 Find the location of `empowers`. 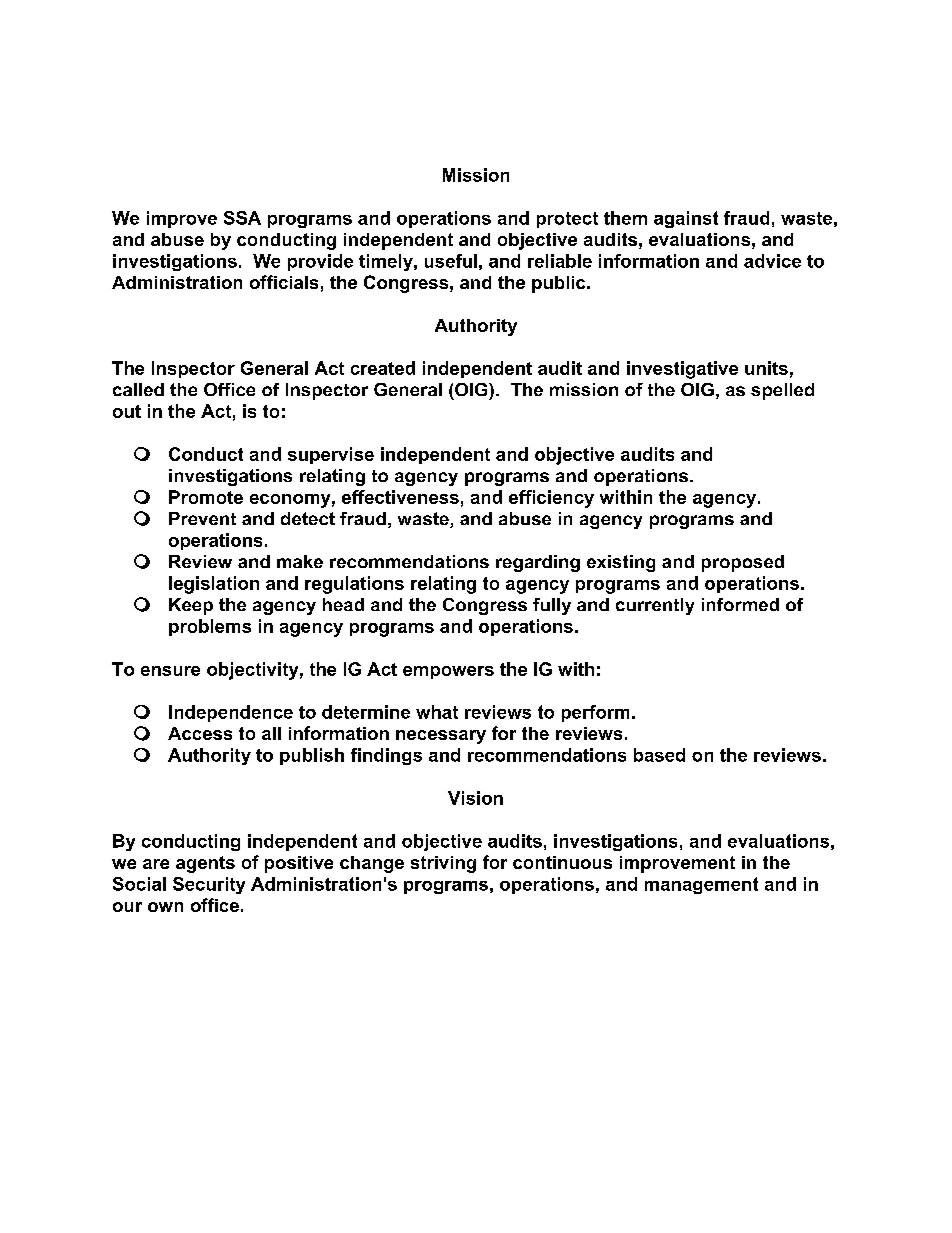

empowers is located at coordinates (448, 672).
